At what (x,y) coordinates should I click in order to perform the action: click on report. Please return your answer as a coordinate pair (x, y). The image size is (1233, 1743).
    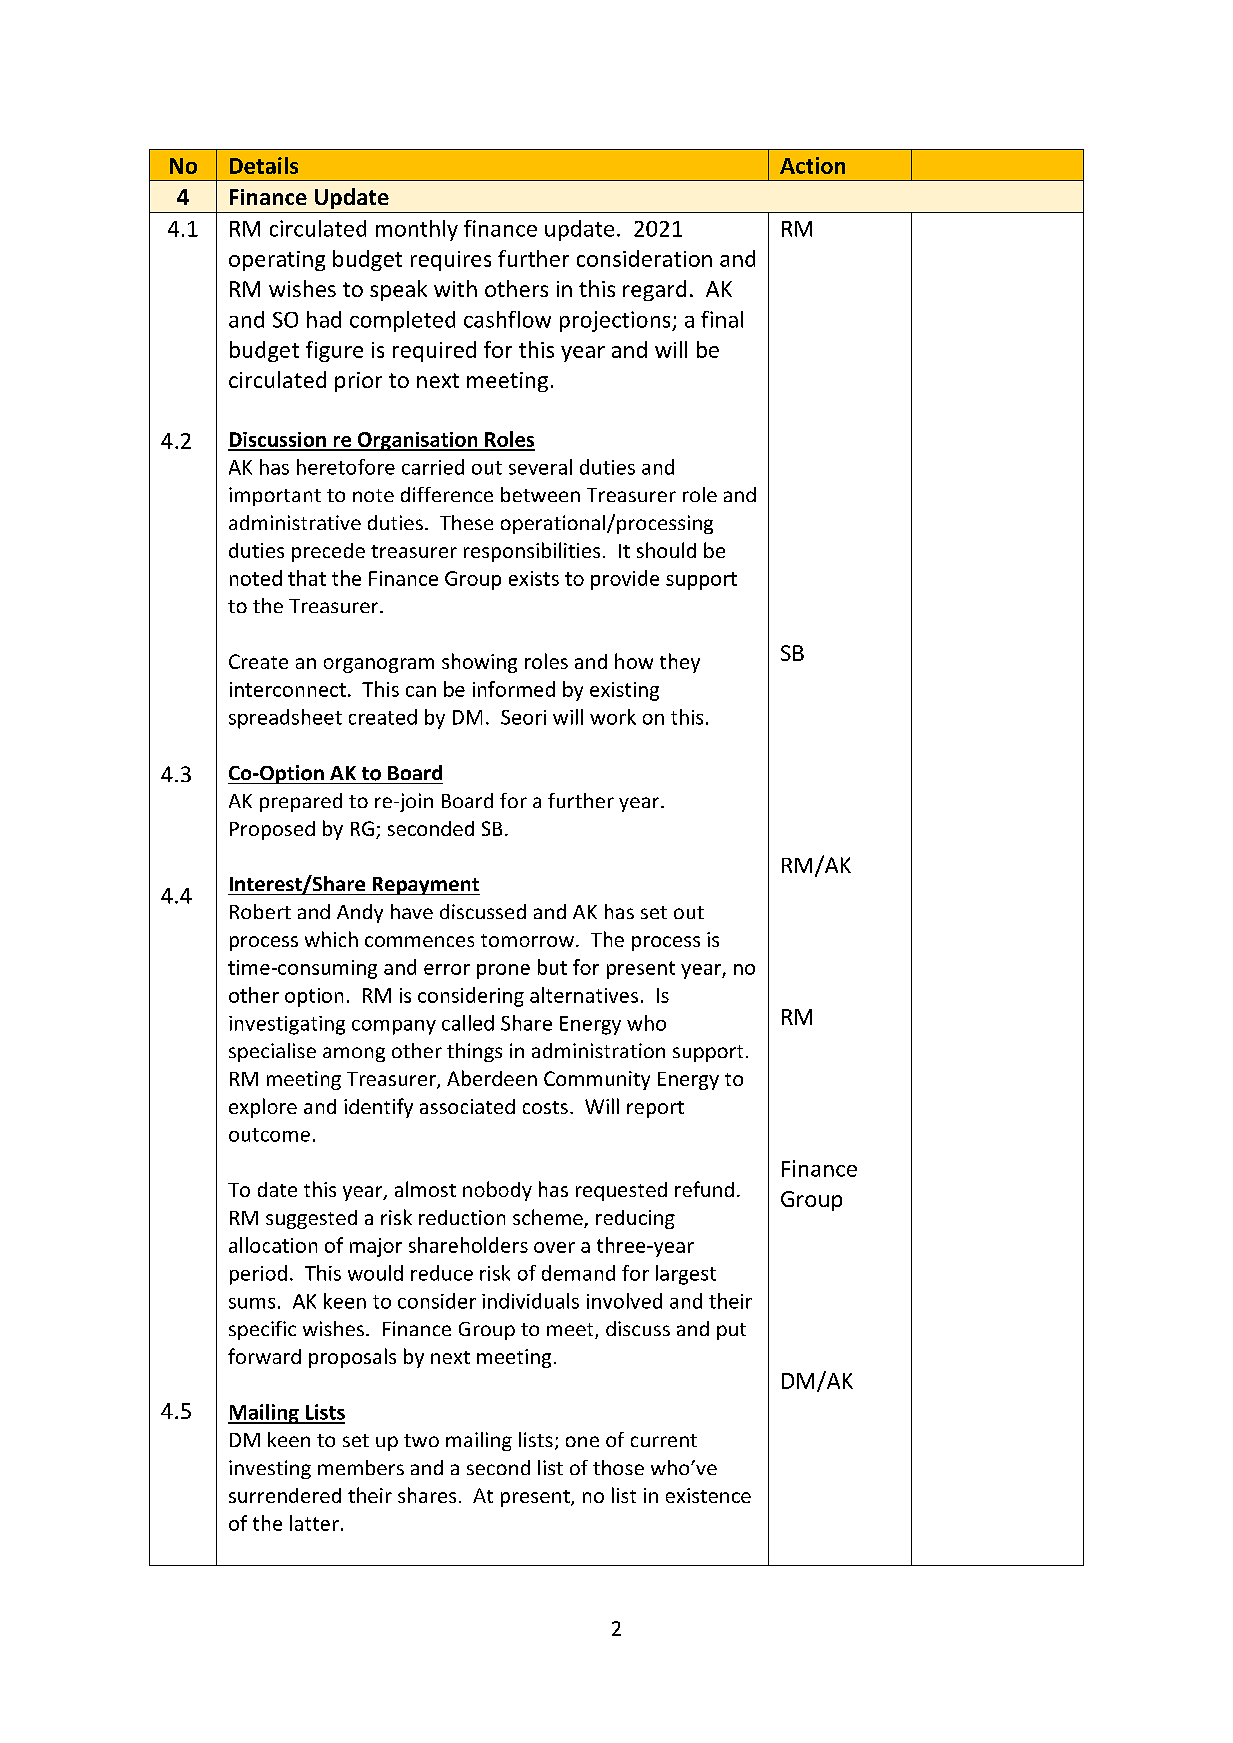
    Looking at the image, I should click on (655, 1109).
